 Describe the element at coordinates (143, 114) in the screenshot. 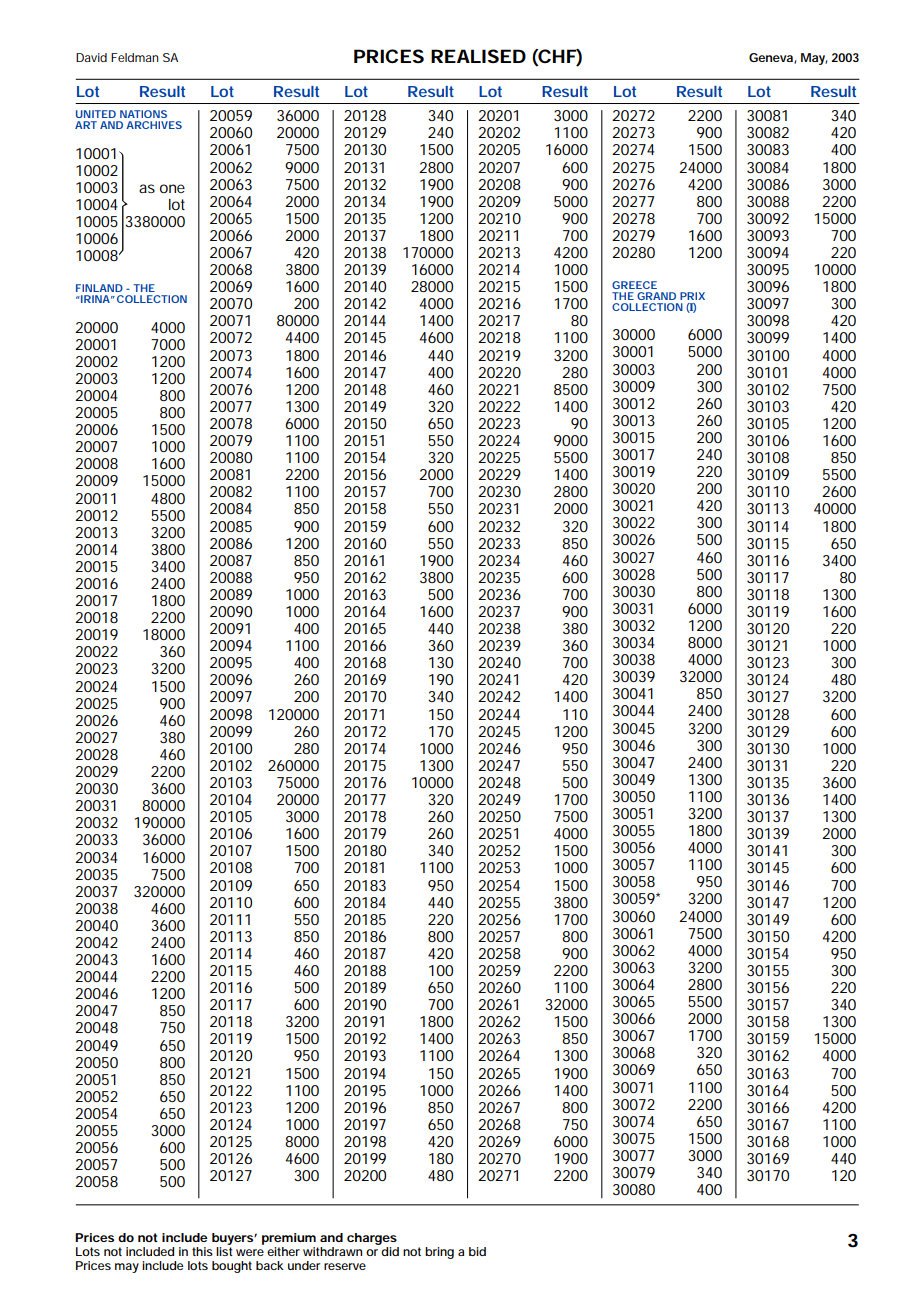

I see `NATIONS` at that location.
